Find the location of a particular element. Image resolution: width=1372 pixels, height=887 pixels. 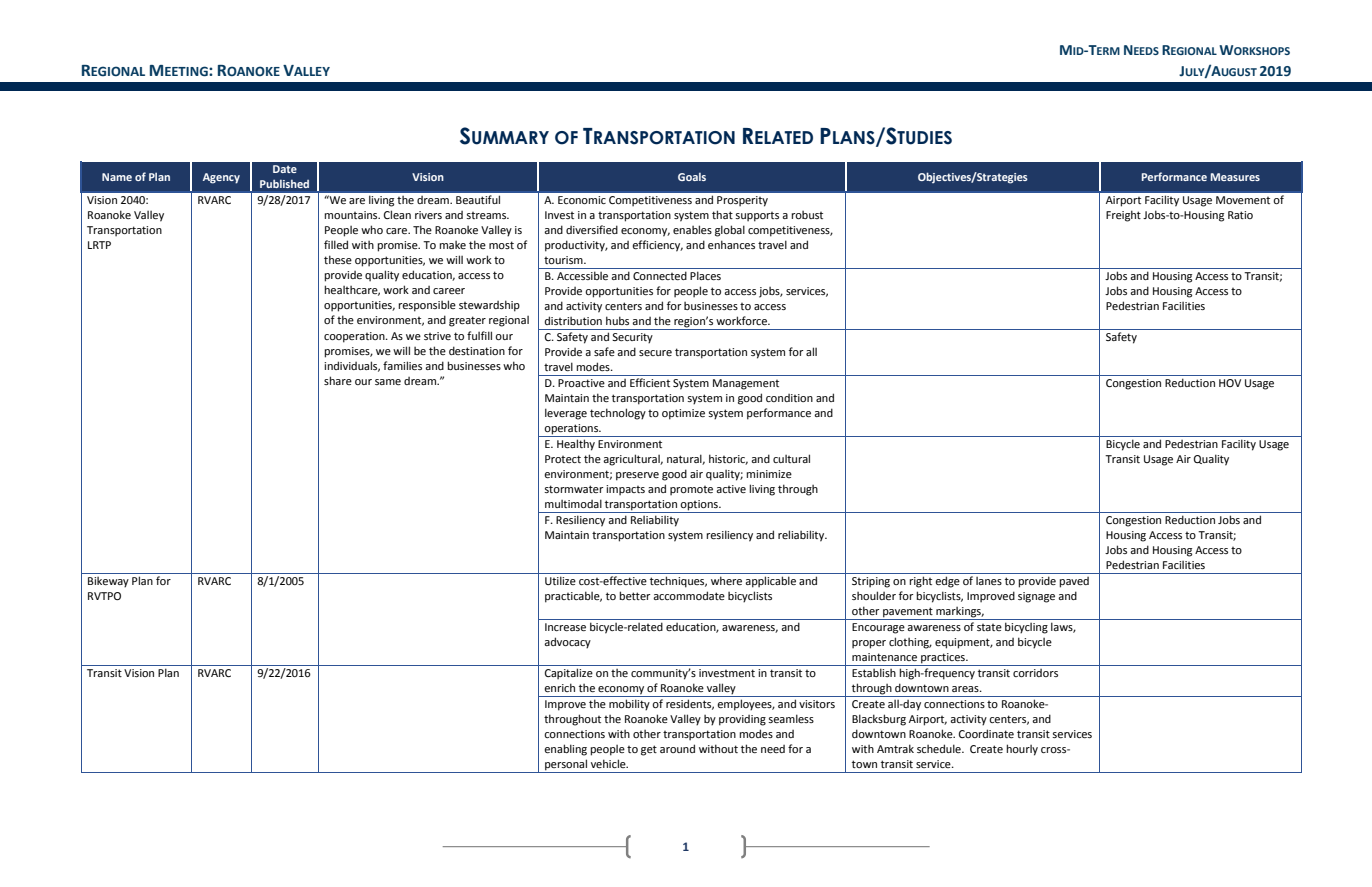

HOV is located at coordinates (1230, 383).
